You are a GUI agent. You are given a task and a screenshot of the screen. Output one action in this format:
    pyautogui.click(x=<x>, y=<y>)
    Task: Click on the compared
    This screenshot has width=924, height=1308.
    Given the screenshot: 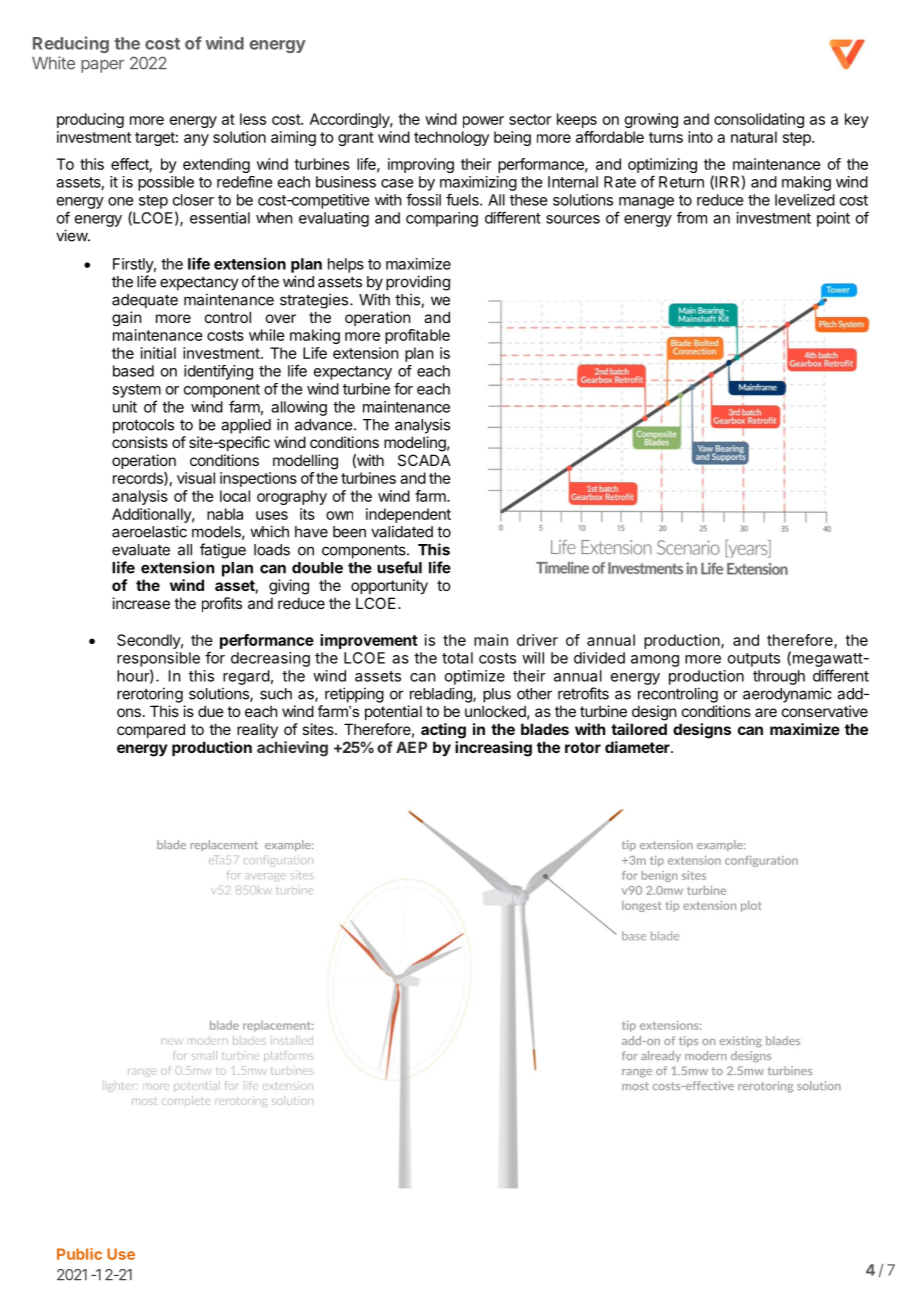 What is the action you would take?
    pyautogui.click(x=151, y=730)
